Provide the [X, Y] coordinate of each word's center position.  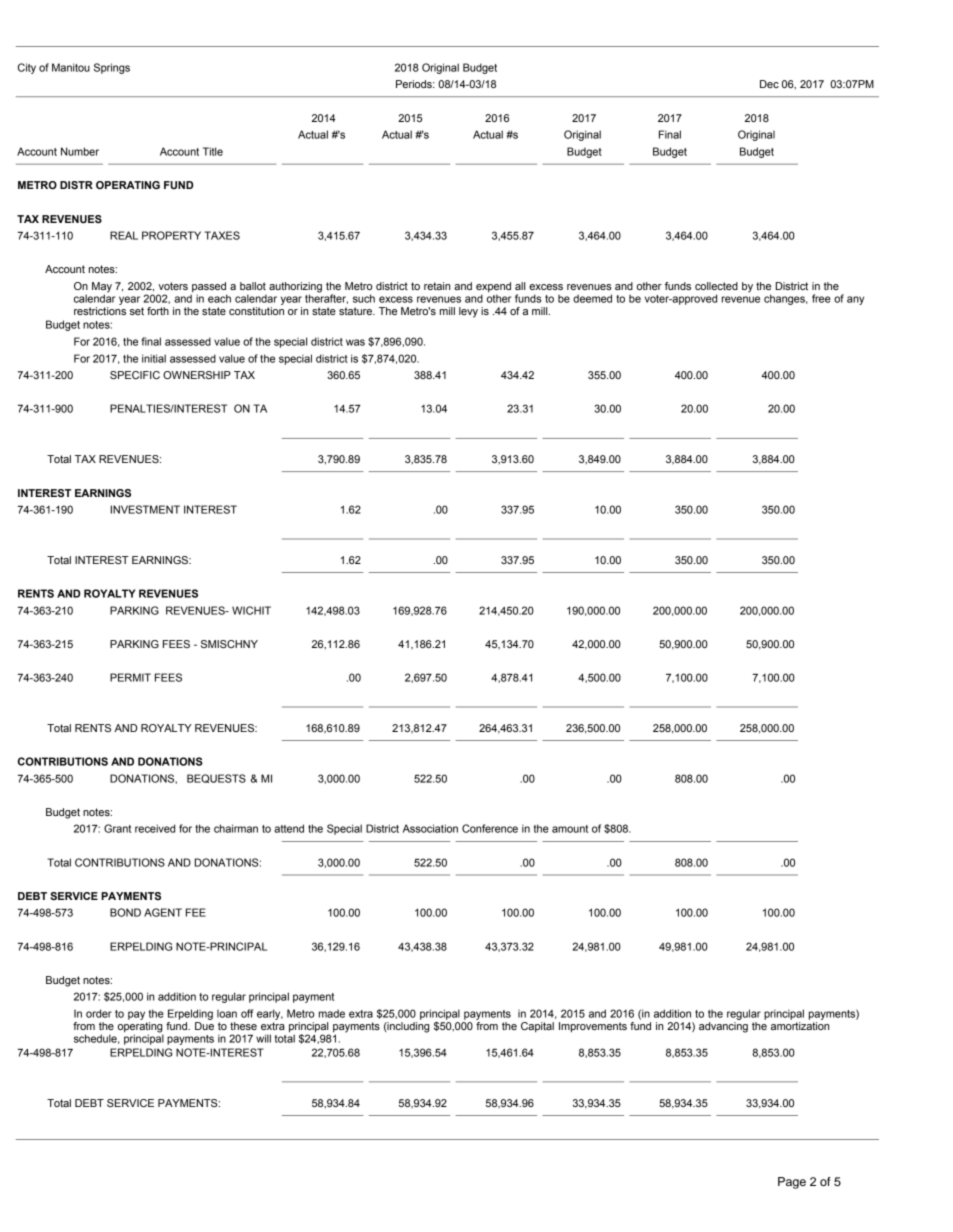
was [355, 342]
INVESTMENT [145, 509]
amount [570, 829]
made [332, 1013]
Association [430, 828]
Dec [769, 84]
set [137, 311]
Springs [112, 68]
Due [204, 1026]
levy [468, 312]
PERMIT [130, 677]
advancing [723, 1027]
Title [213, 151]
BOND [125, 912]
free [821, 298]
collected [716, 286]
